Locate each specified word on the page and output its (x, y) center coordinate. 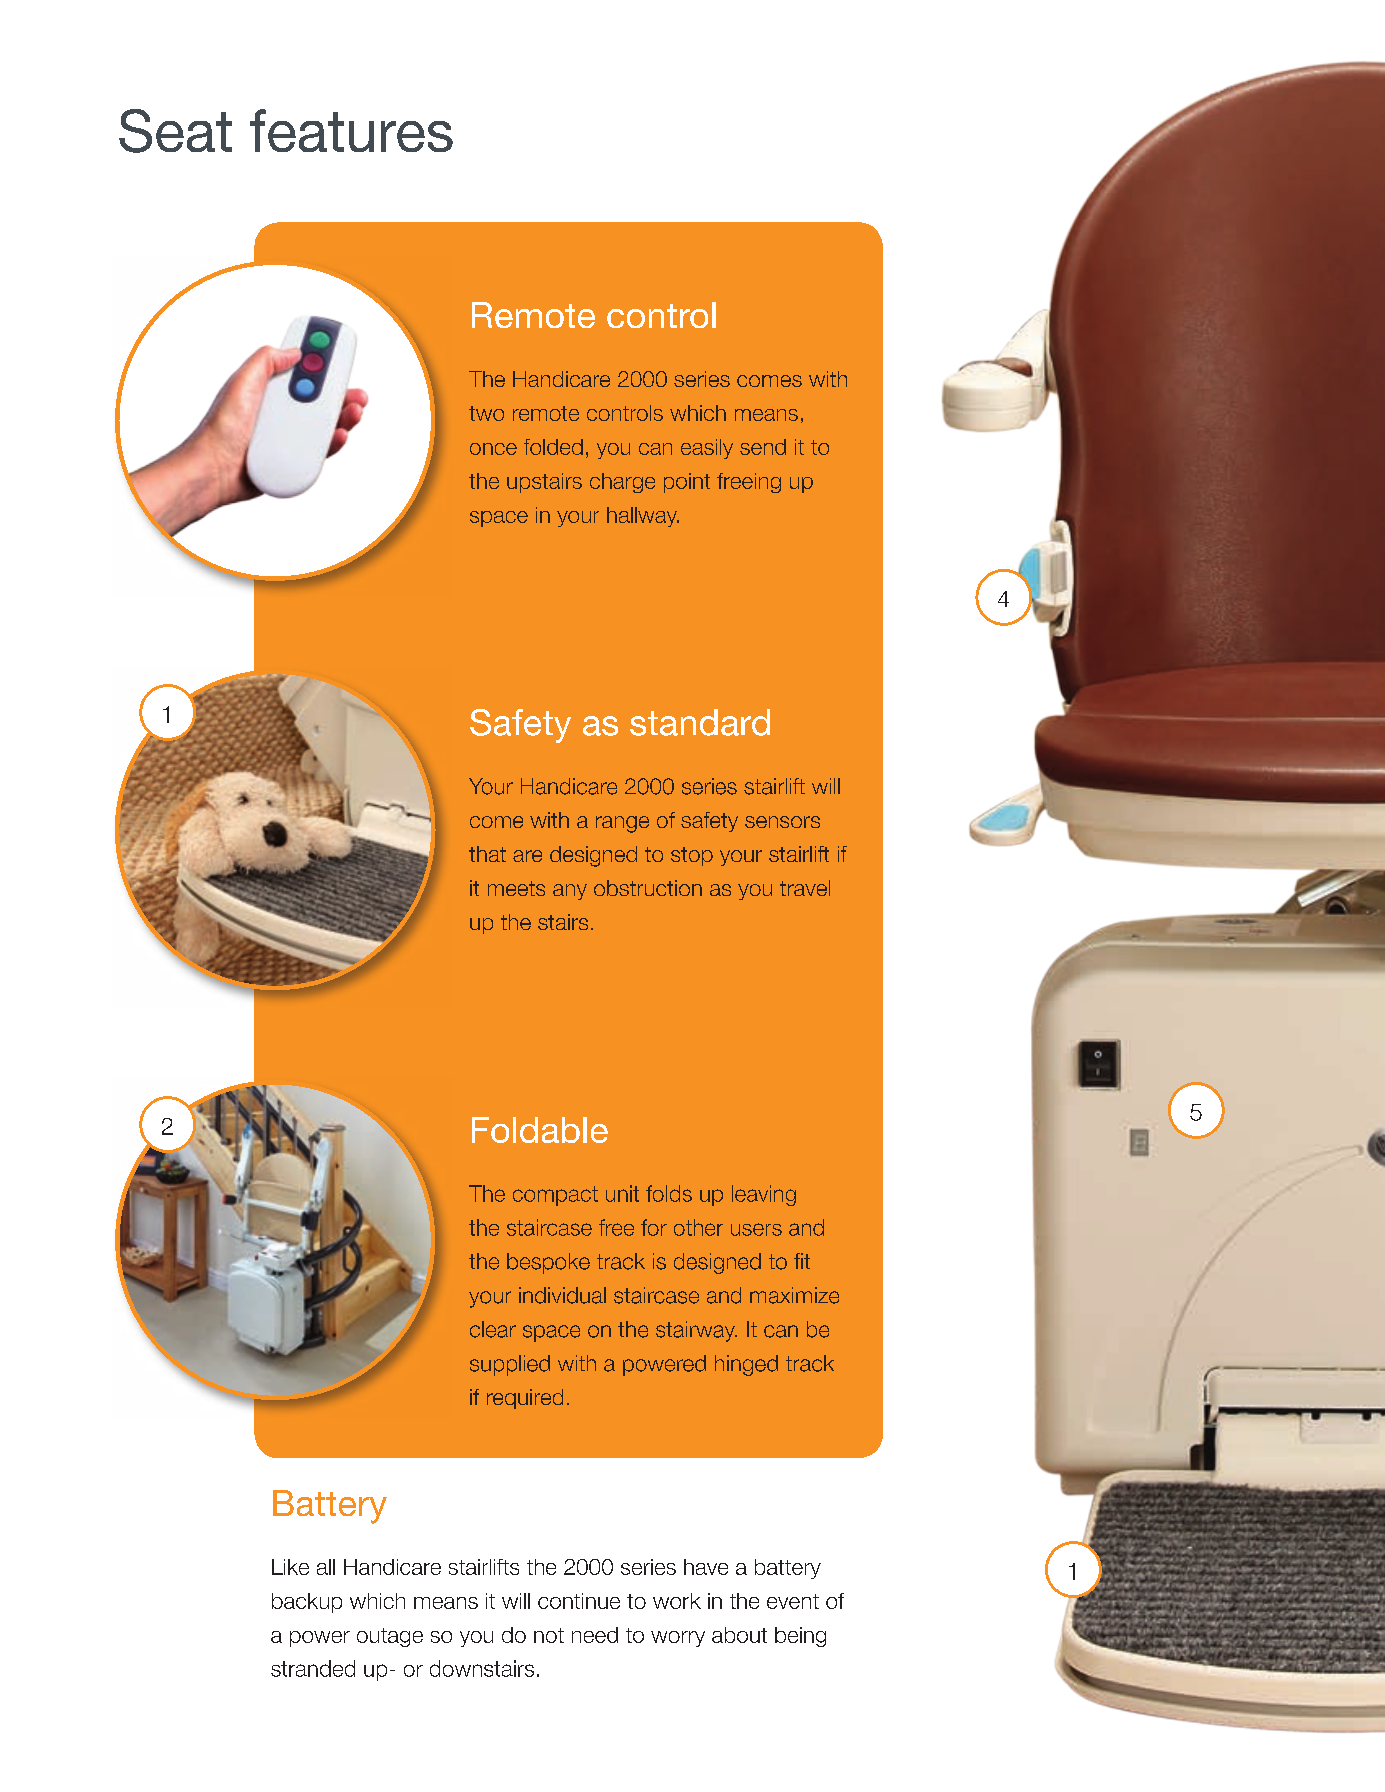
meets (516, 888)
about (739, 1635)
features (351, 130)
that (487, 854)
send (763, 447)
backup (307, 1603)
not (549, 1635)
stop (692, 856)
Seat (175, 131)
